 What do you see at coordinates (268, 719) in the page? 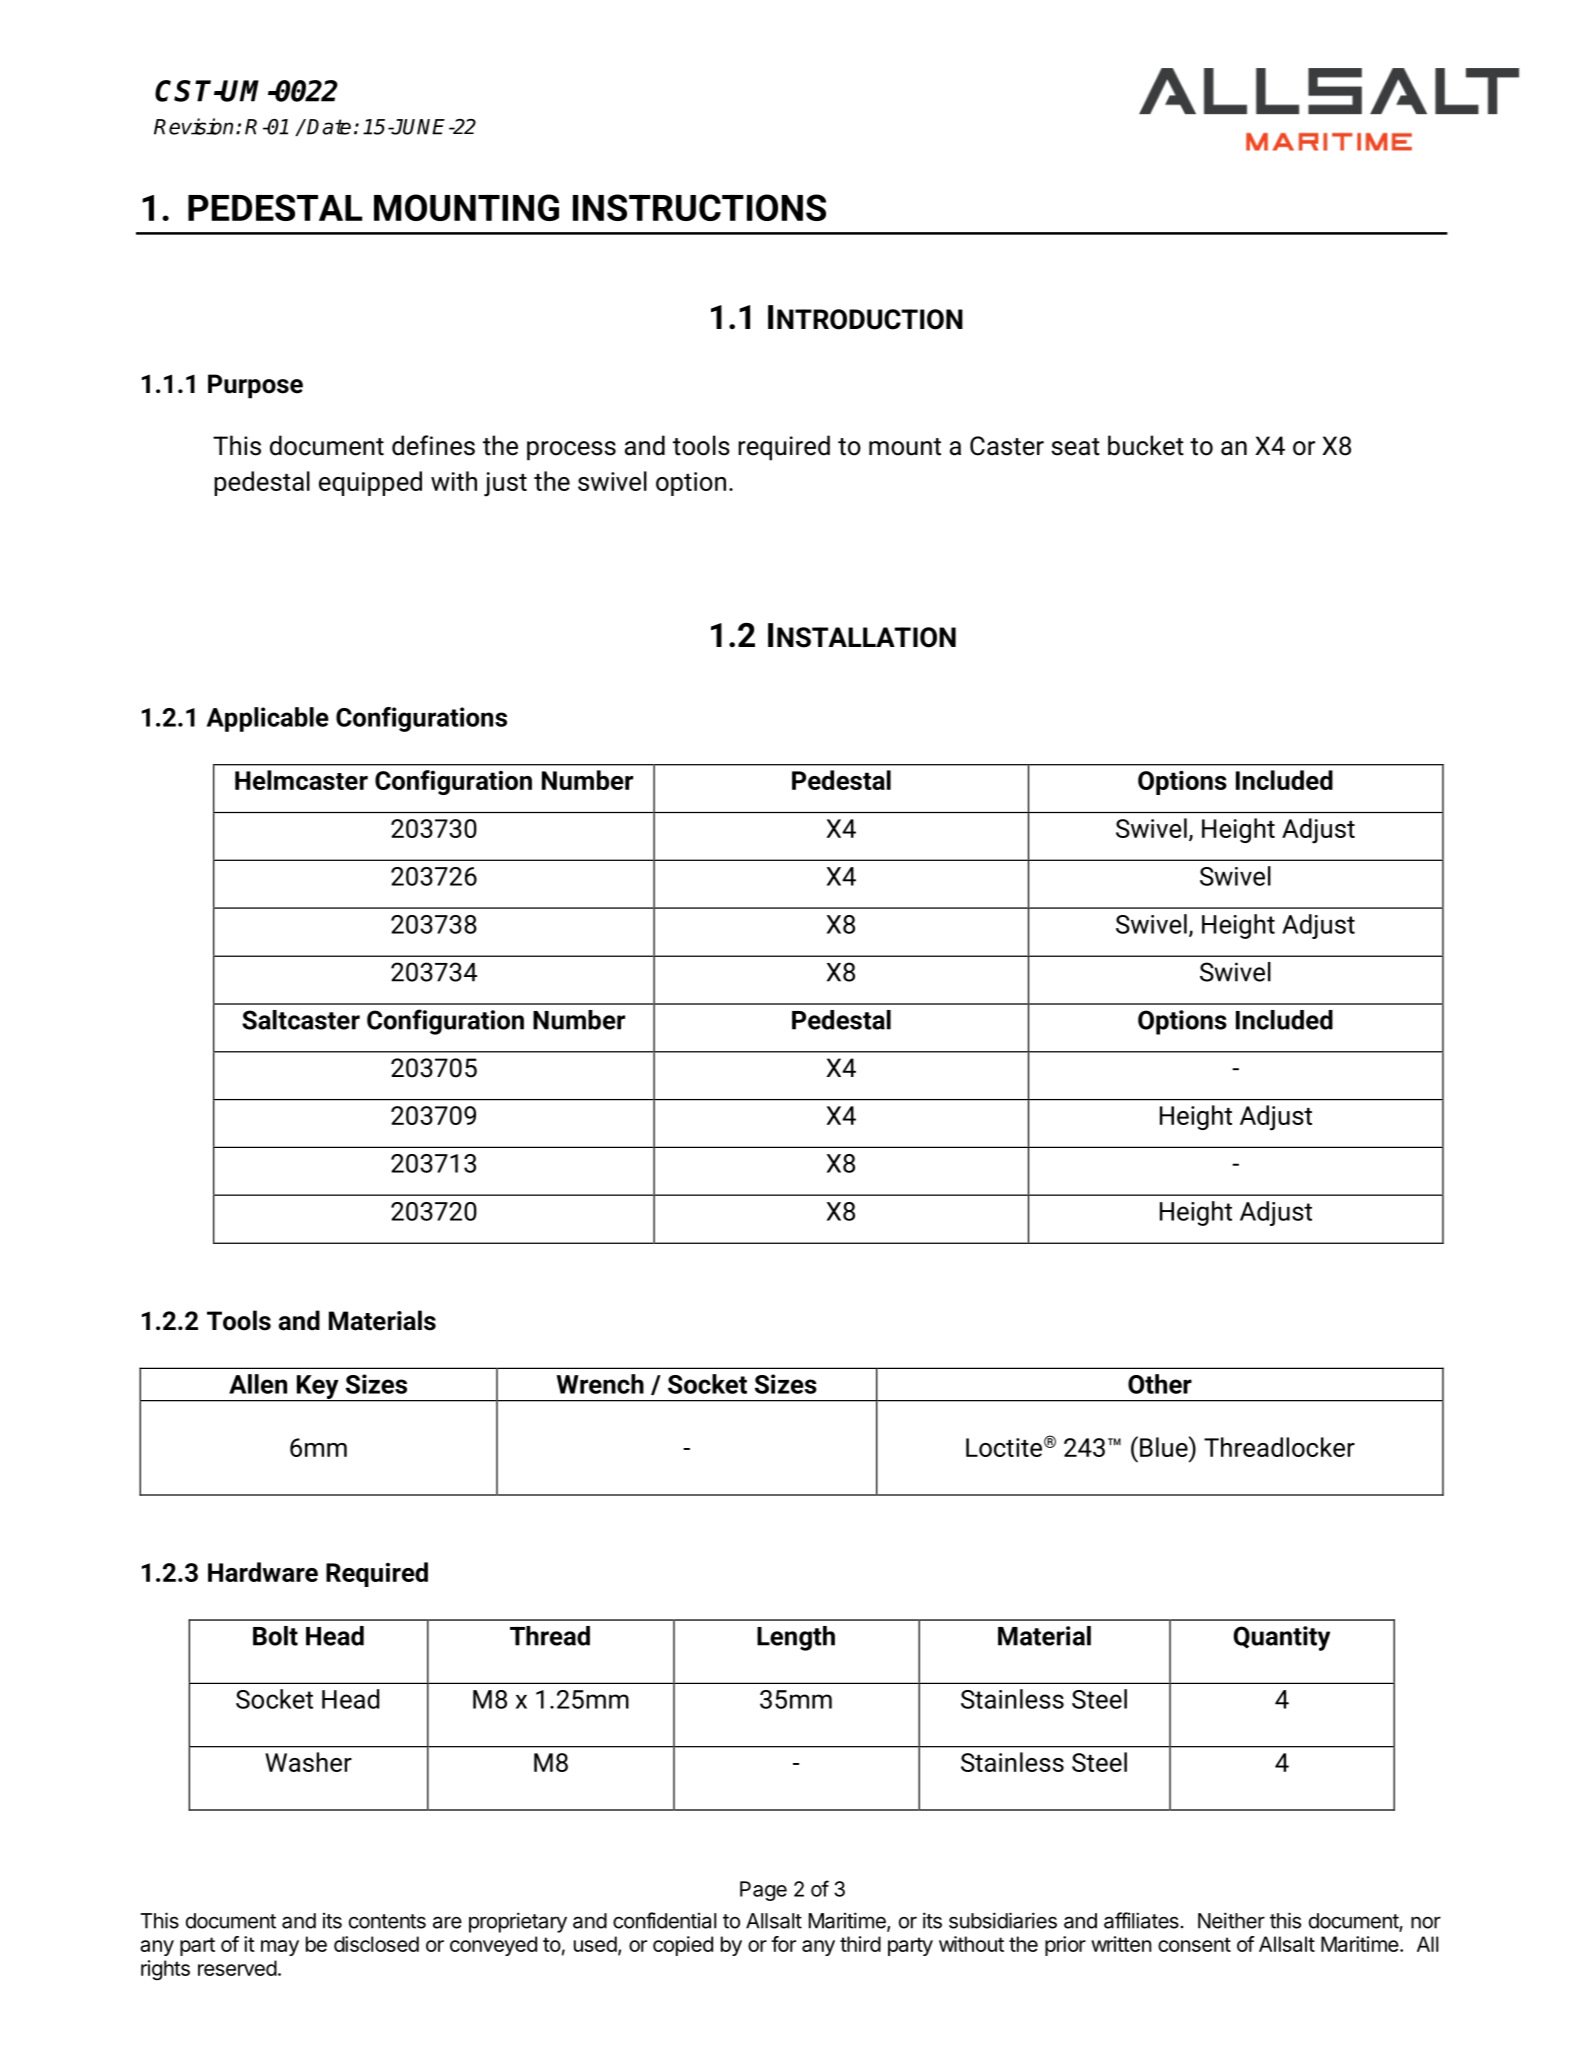
I see `Applicable` at bounding box center [268, 719].
